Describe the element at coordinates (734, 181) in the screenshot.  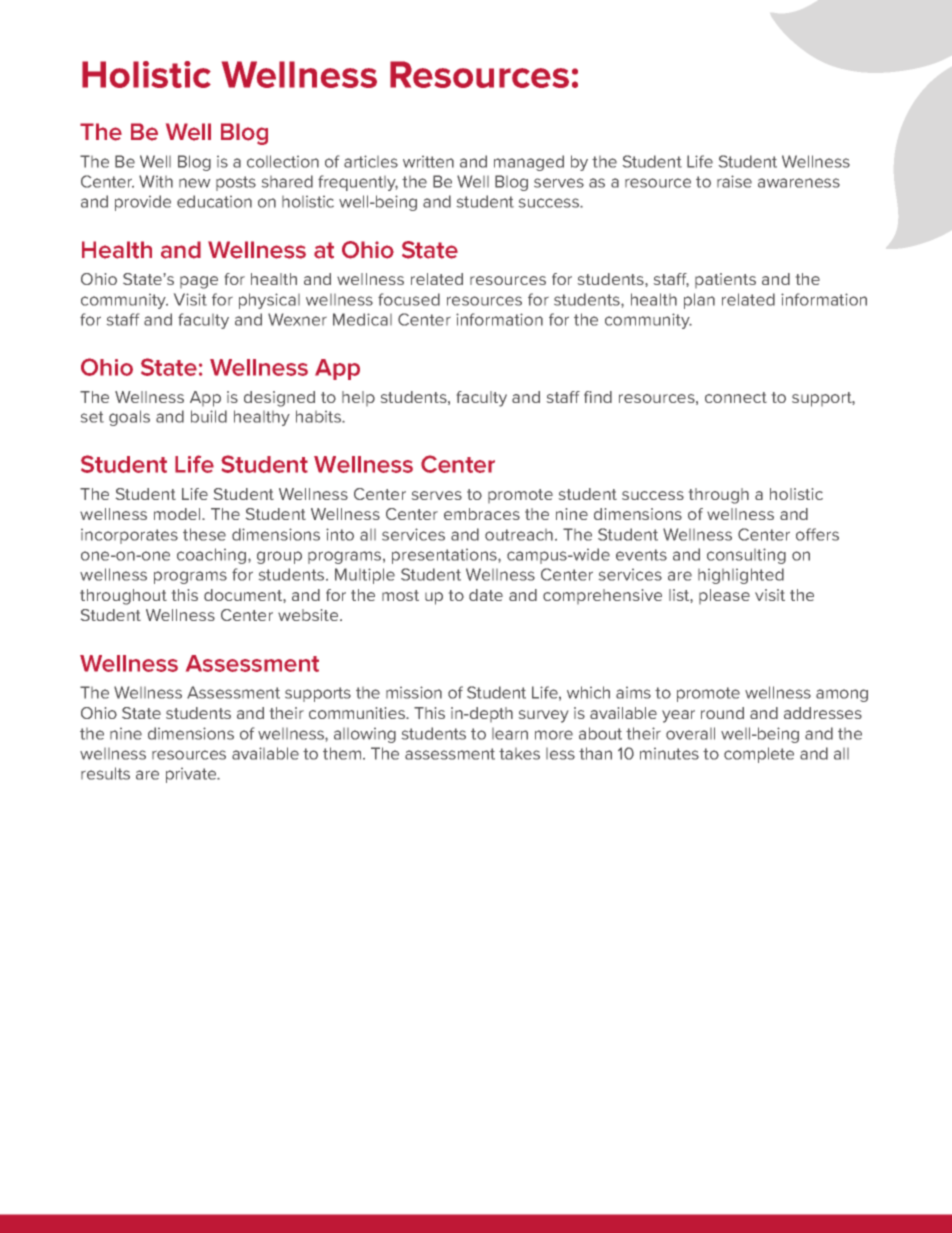
I see `raise` at that location.
